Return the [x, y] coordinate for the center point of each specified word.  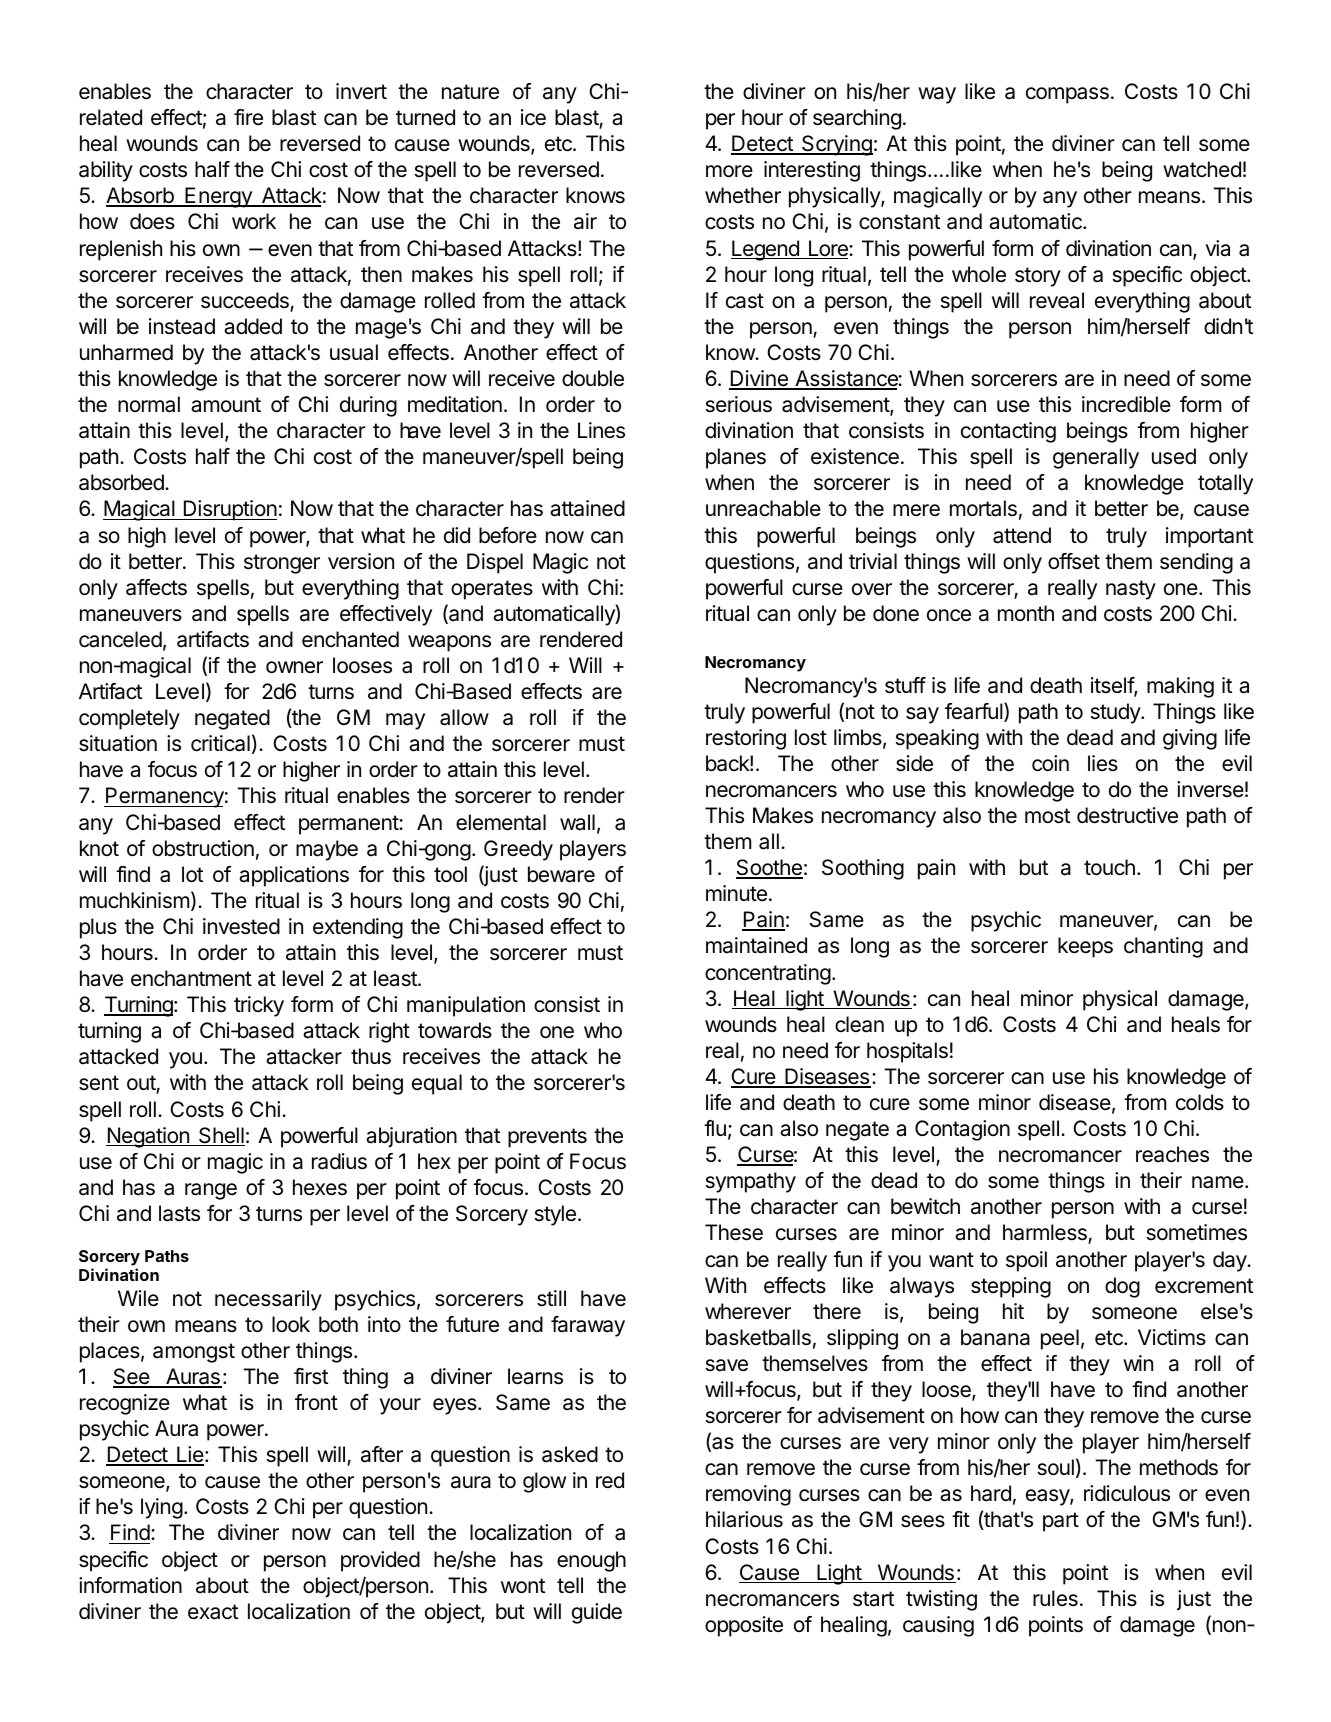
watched [1202, 169]
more [729, 171]
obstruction [203, 848]
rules [1055, 1598]
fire [248, 117]
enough [591, 1561]
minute [736, 893]
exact [213, 1612]
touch [1109, 867]
